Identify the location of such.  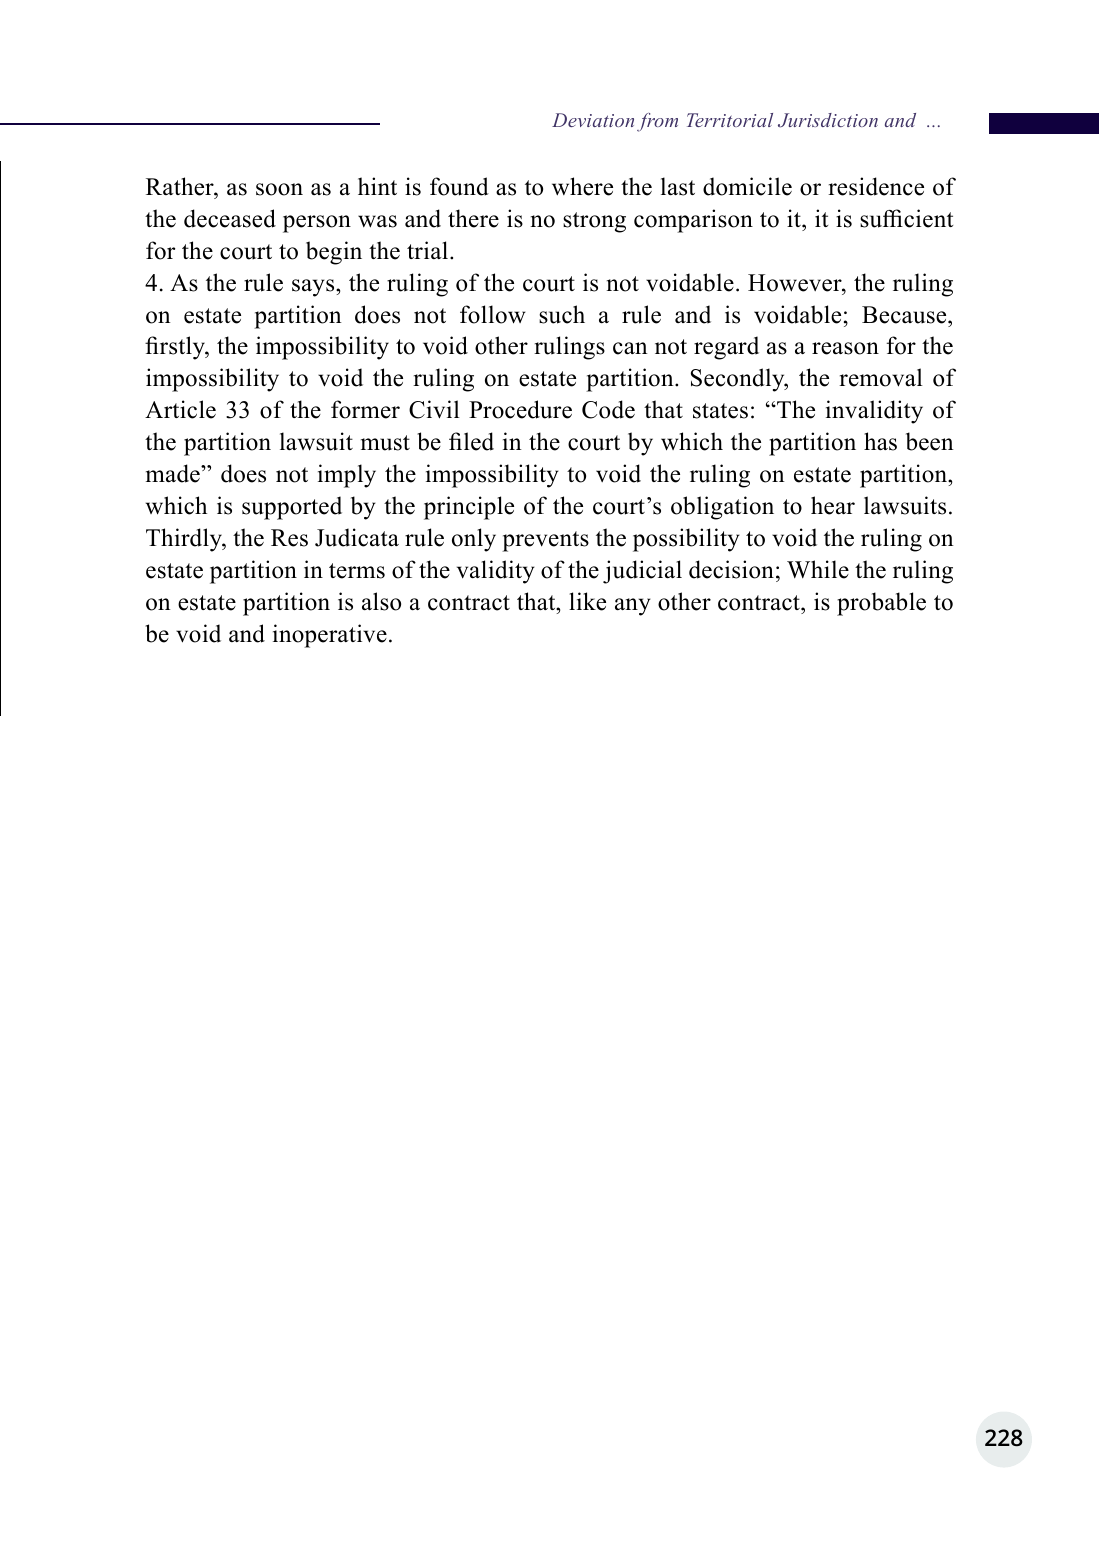
(562, 314).
